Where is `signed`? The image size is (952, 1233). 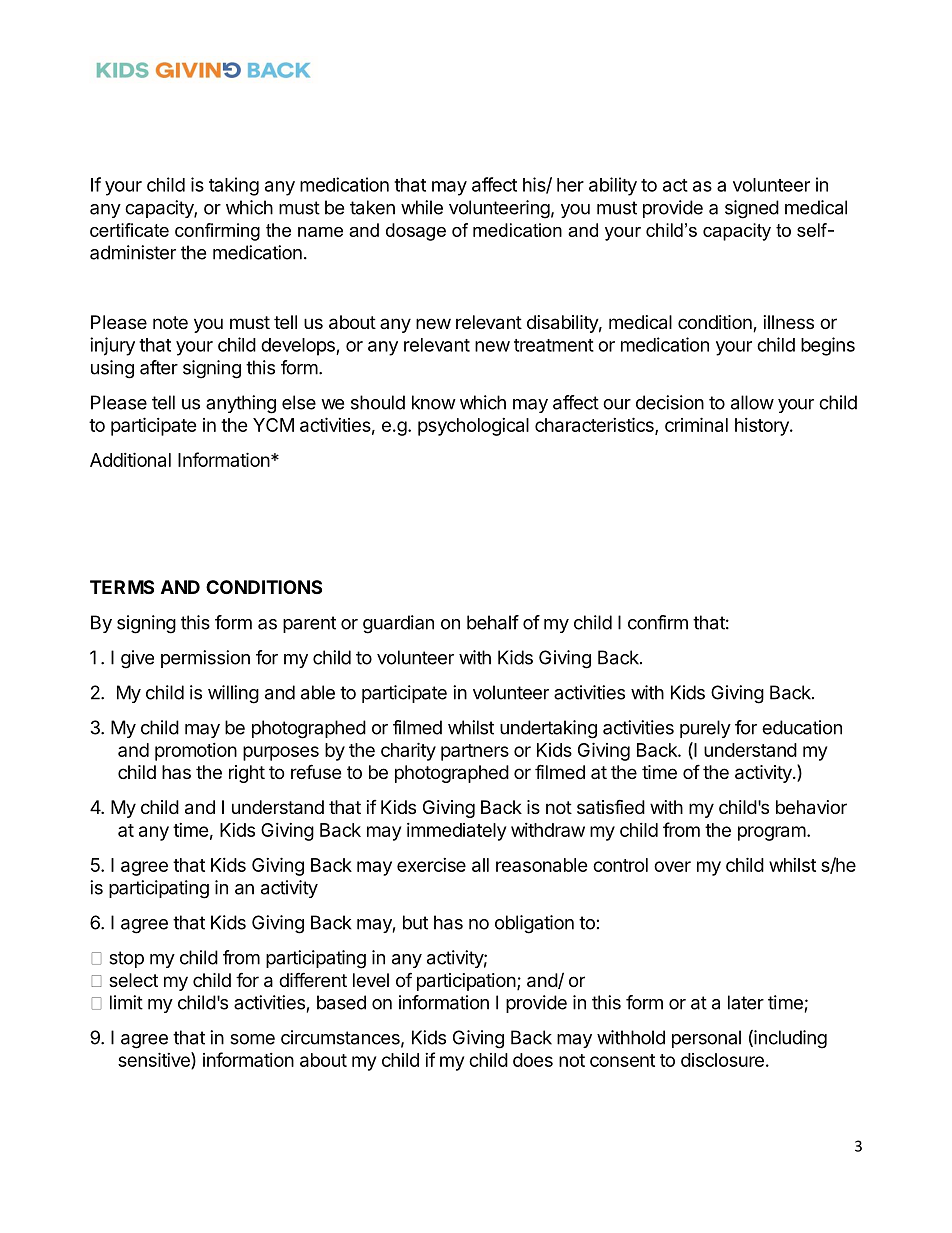
signed is located at coordinates (752, 209).
